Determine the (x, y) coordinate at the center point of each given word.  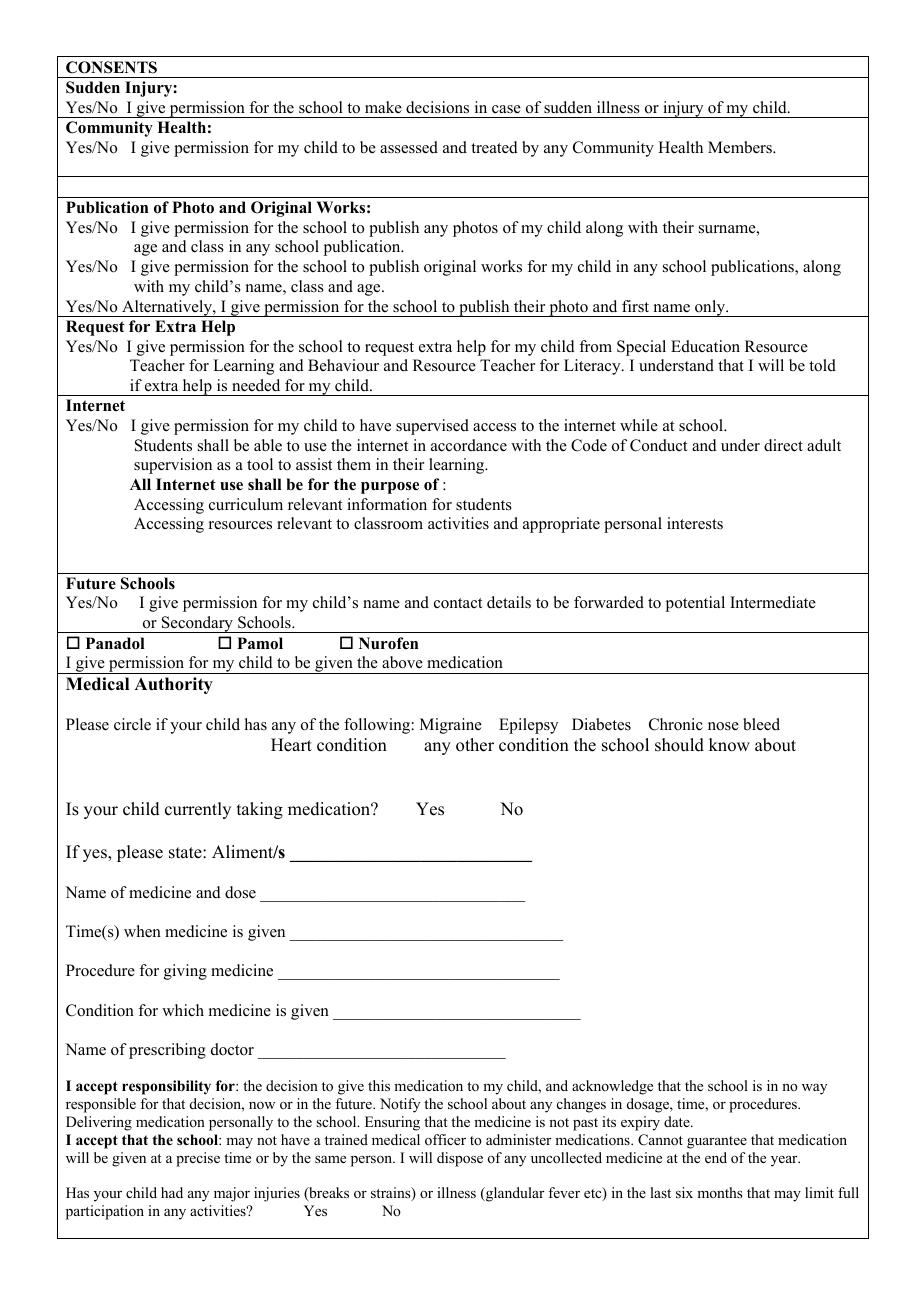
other (475, 745)
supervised (432, 427)
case (506, 109)
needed (256, 385)
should (679, 745)
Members (741, 147)
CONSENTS (111, 67)
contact (458, 603)
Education (705, 346)
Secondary (197, 624)
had (172, 1192)
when (142, 931)
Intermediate (773, 602)
